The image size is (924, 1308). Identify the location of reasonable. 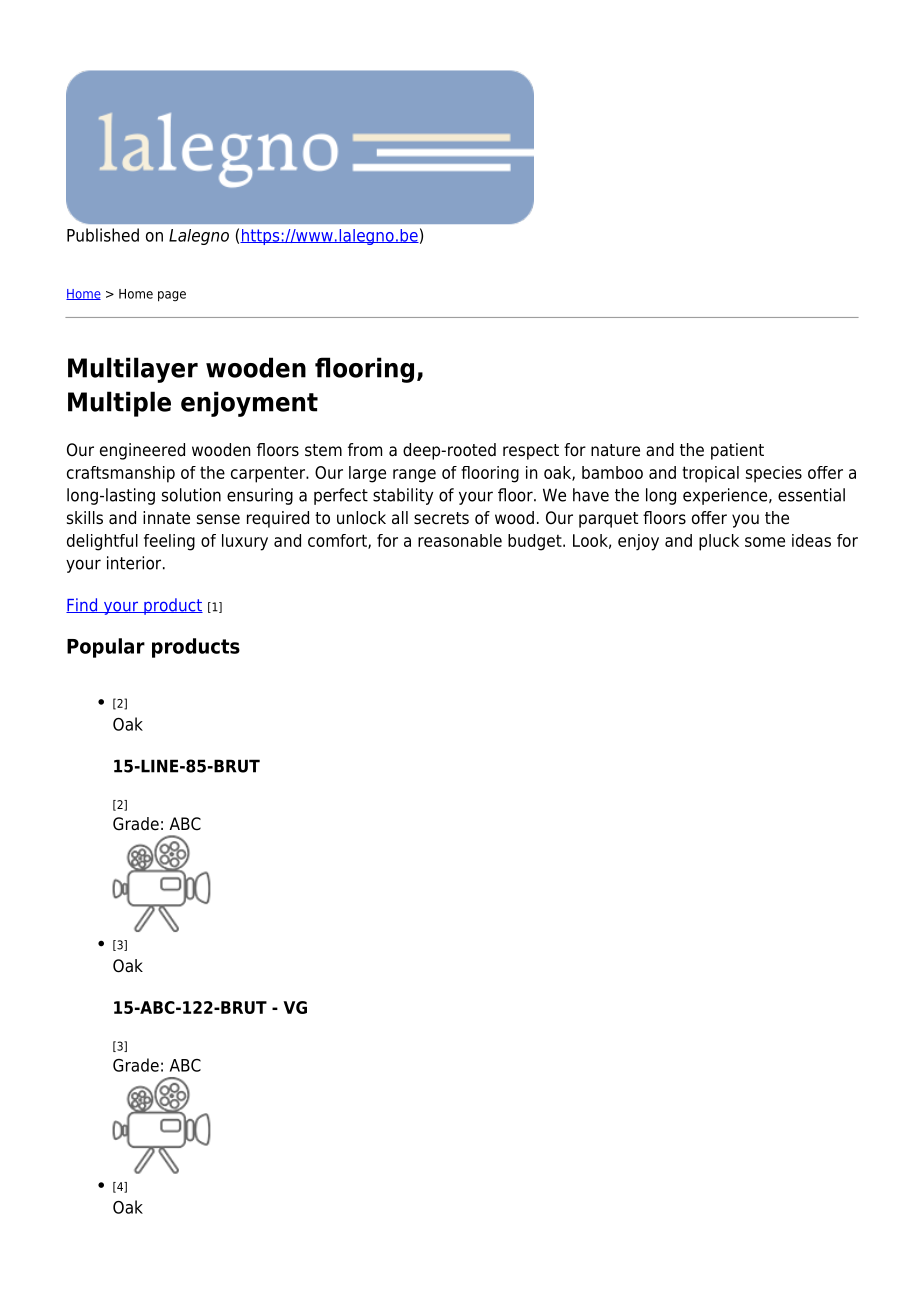
(460, 540).
